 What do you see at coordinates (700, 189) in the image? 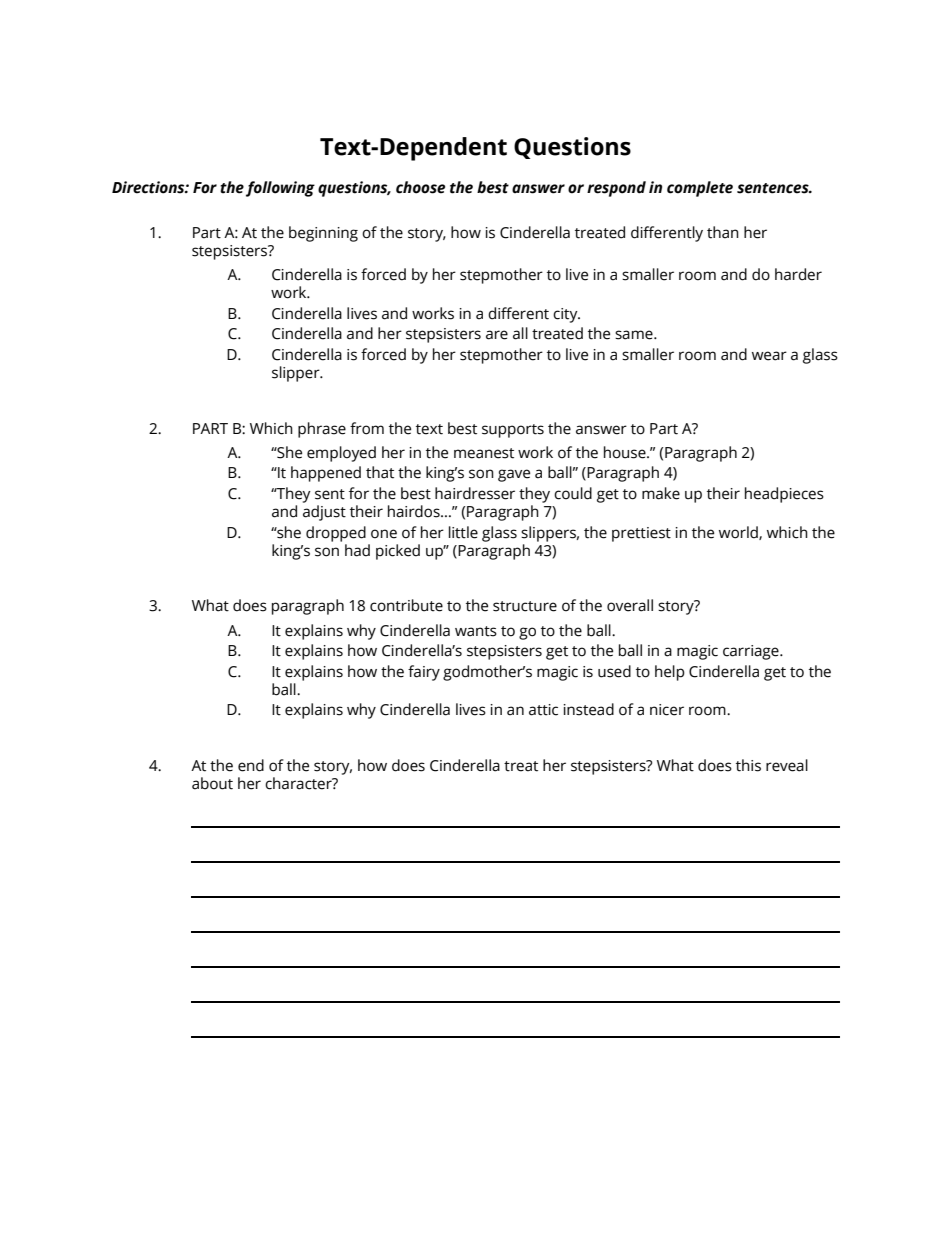
I see `complete` at bounding box center [700, 189].
